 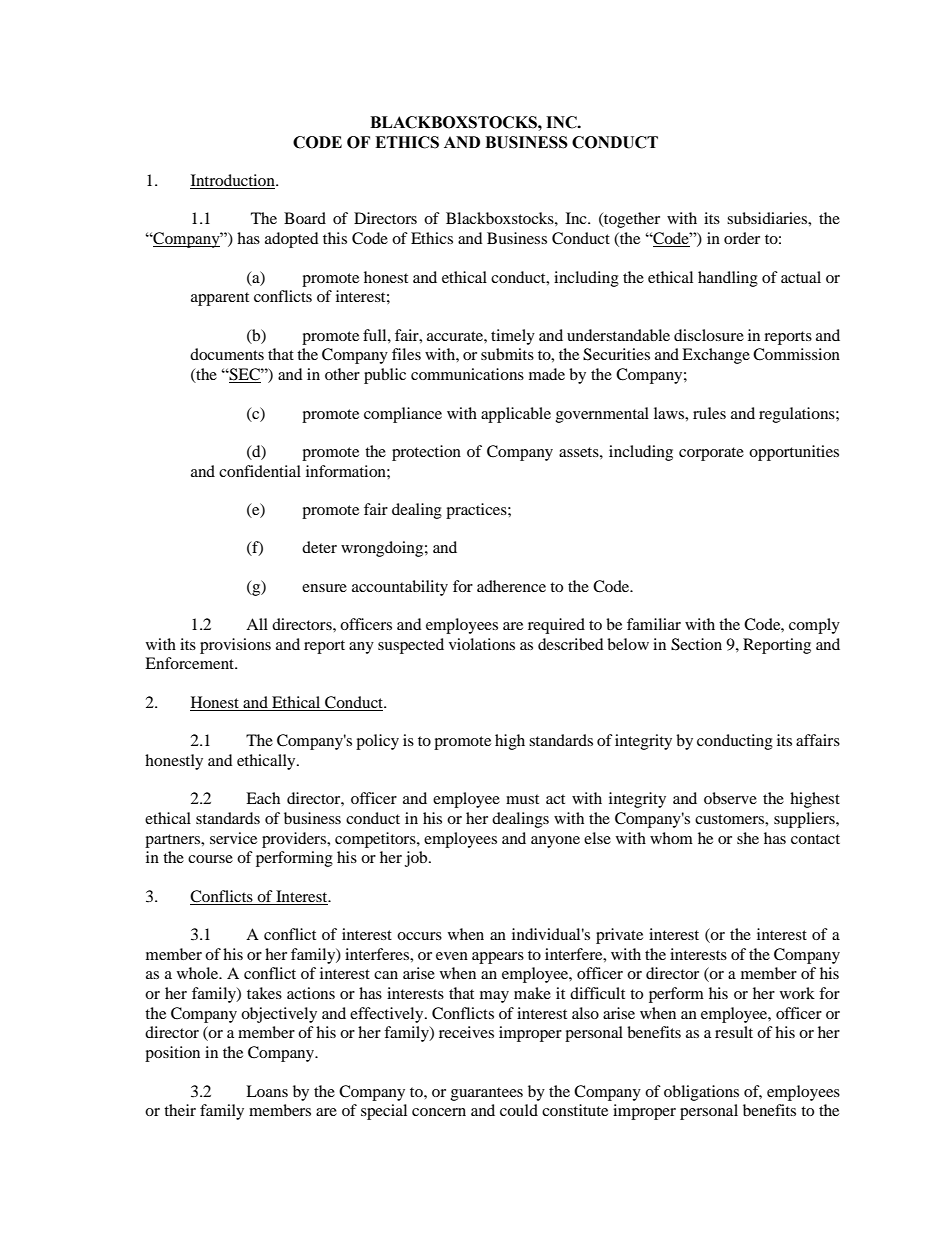 What do you see at coordinates (267, 1091) in the screenshot?
I see `Loans` at bounding box center [267, 1091].
